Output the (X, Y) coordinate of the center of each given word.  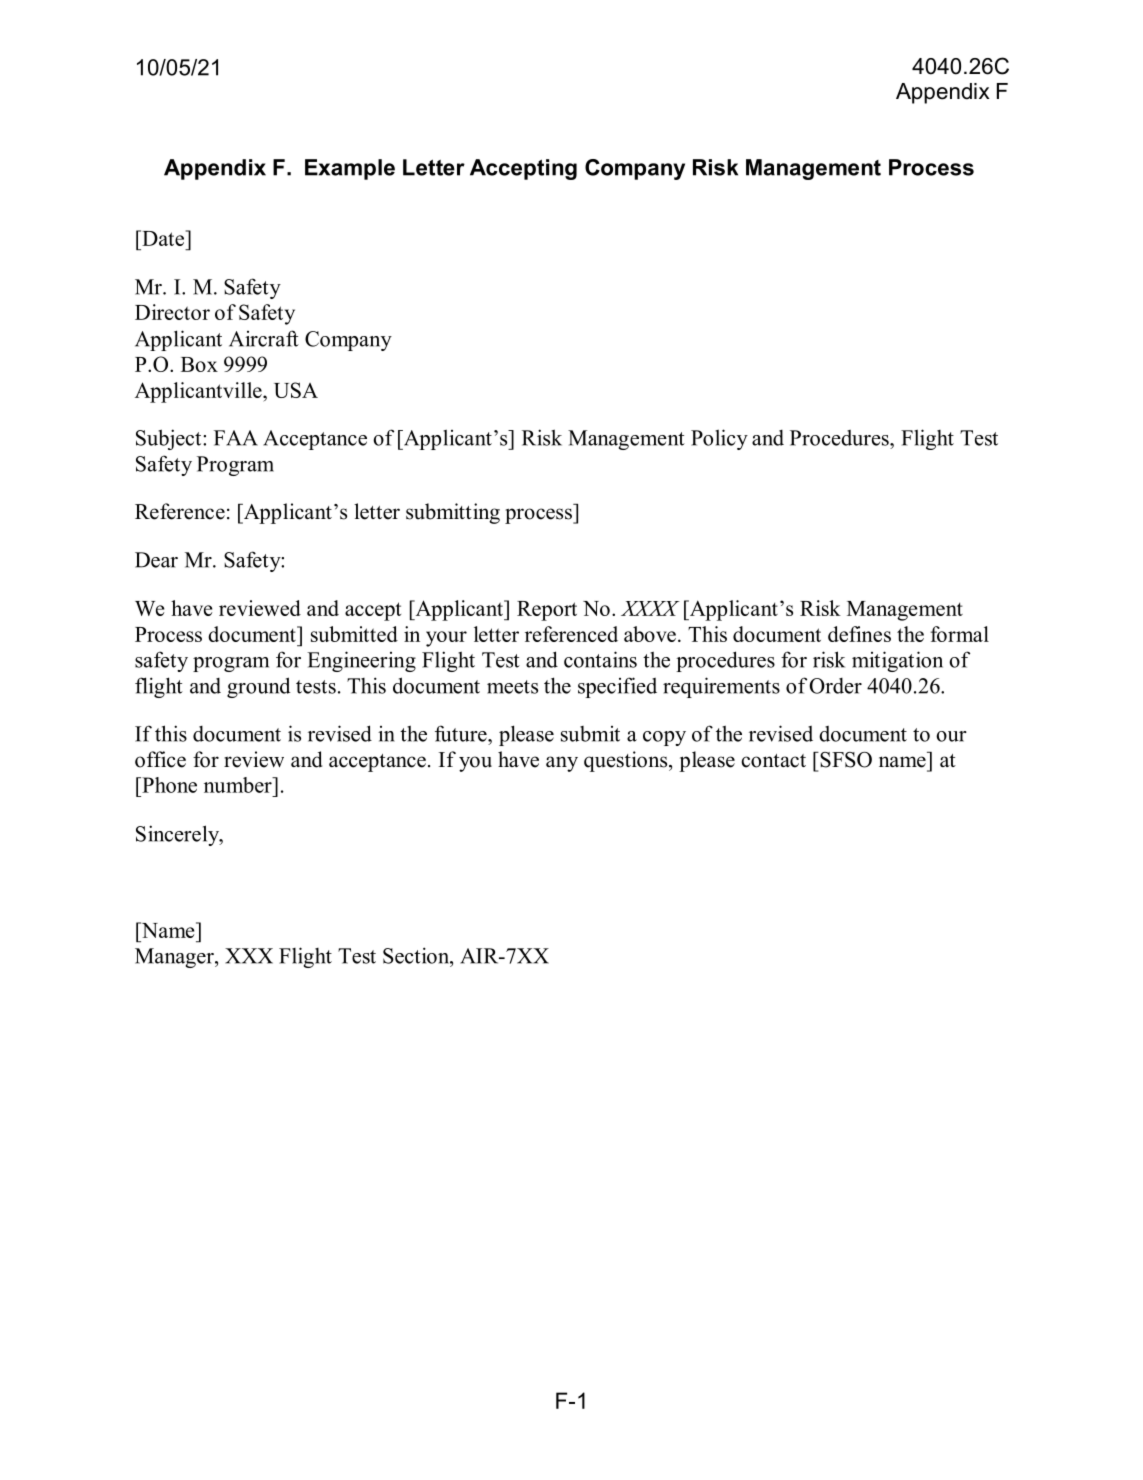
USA (296, 390)
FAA (236, 438)
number (239, 785)
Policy (719, 439)
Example (350, 169)
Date (163, 238)
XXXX (650, 608)
